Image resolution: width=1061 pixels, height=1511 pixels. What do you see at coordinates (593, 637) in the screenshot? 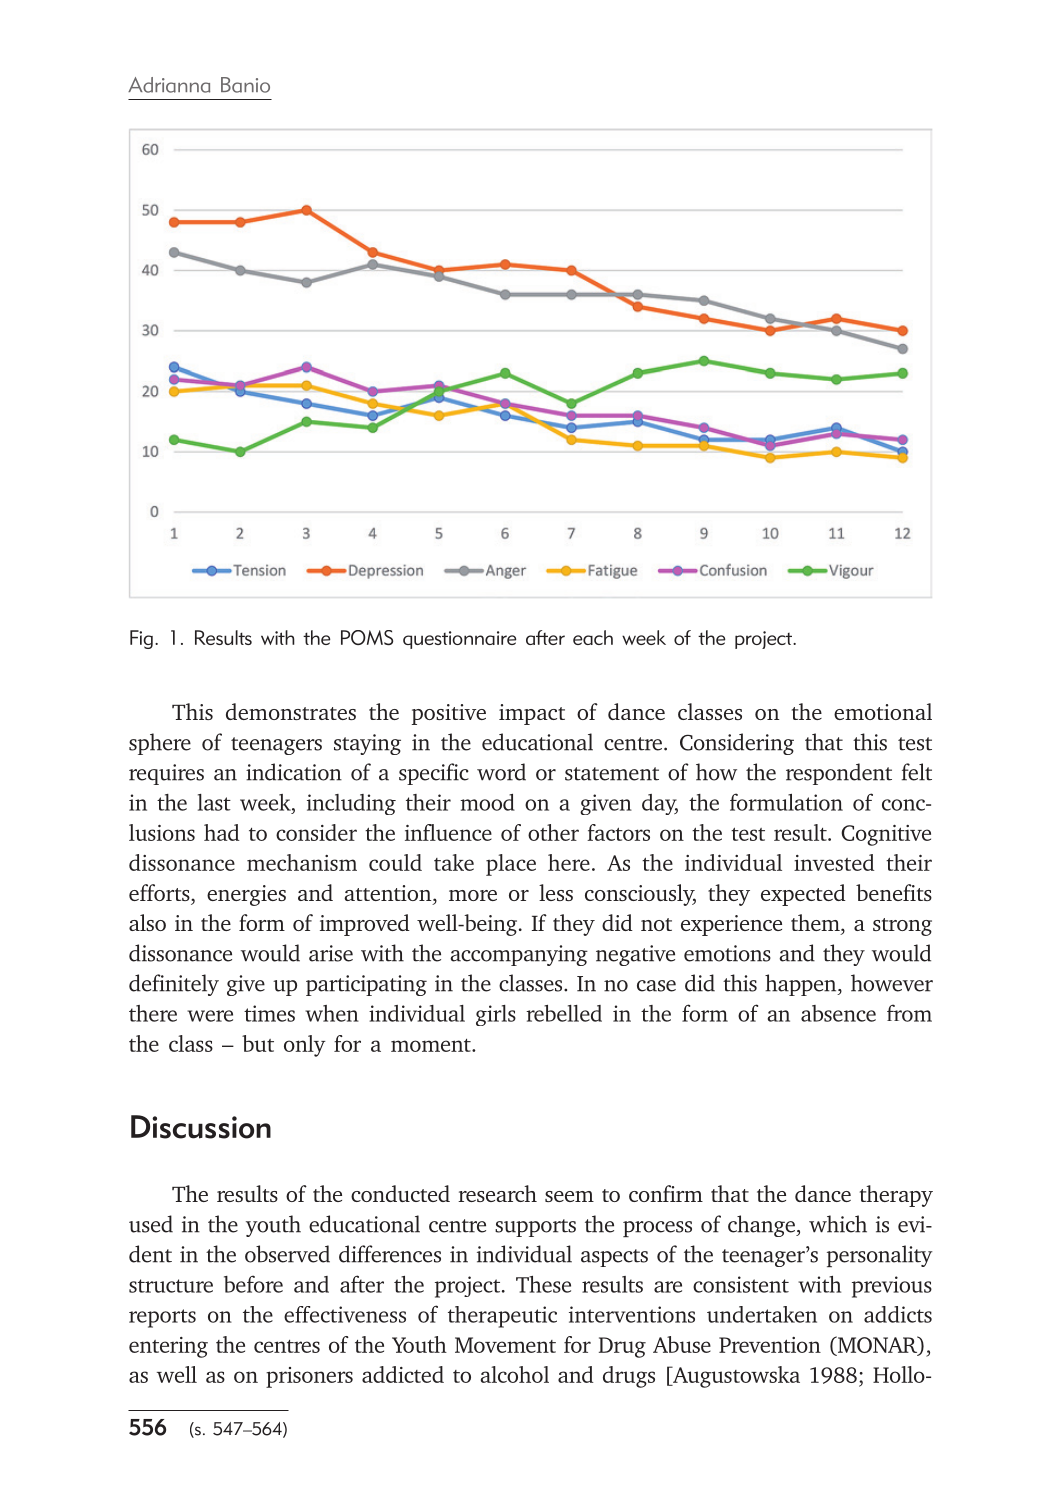
I see `each` at bounding box center [593, 637].
